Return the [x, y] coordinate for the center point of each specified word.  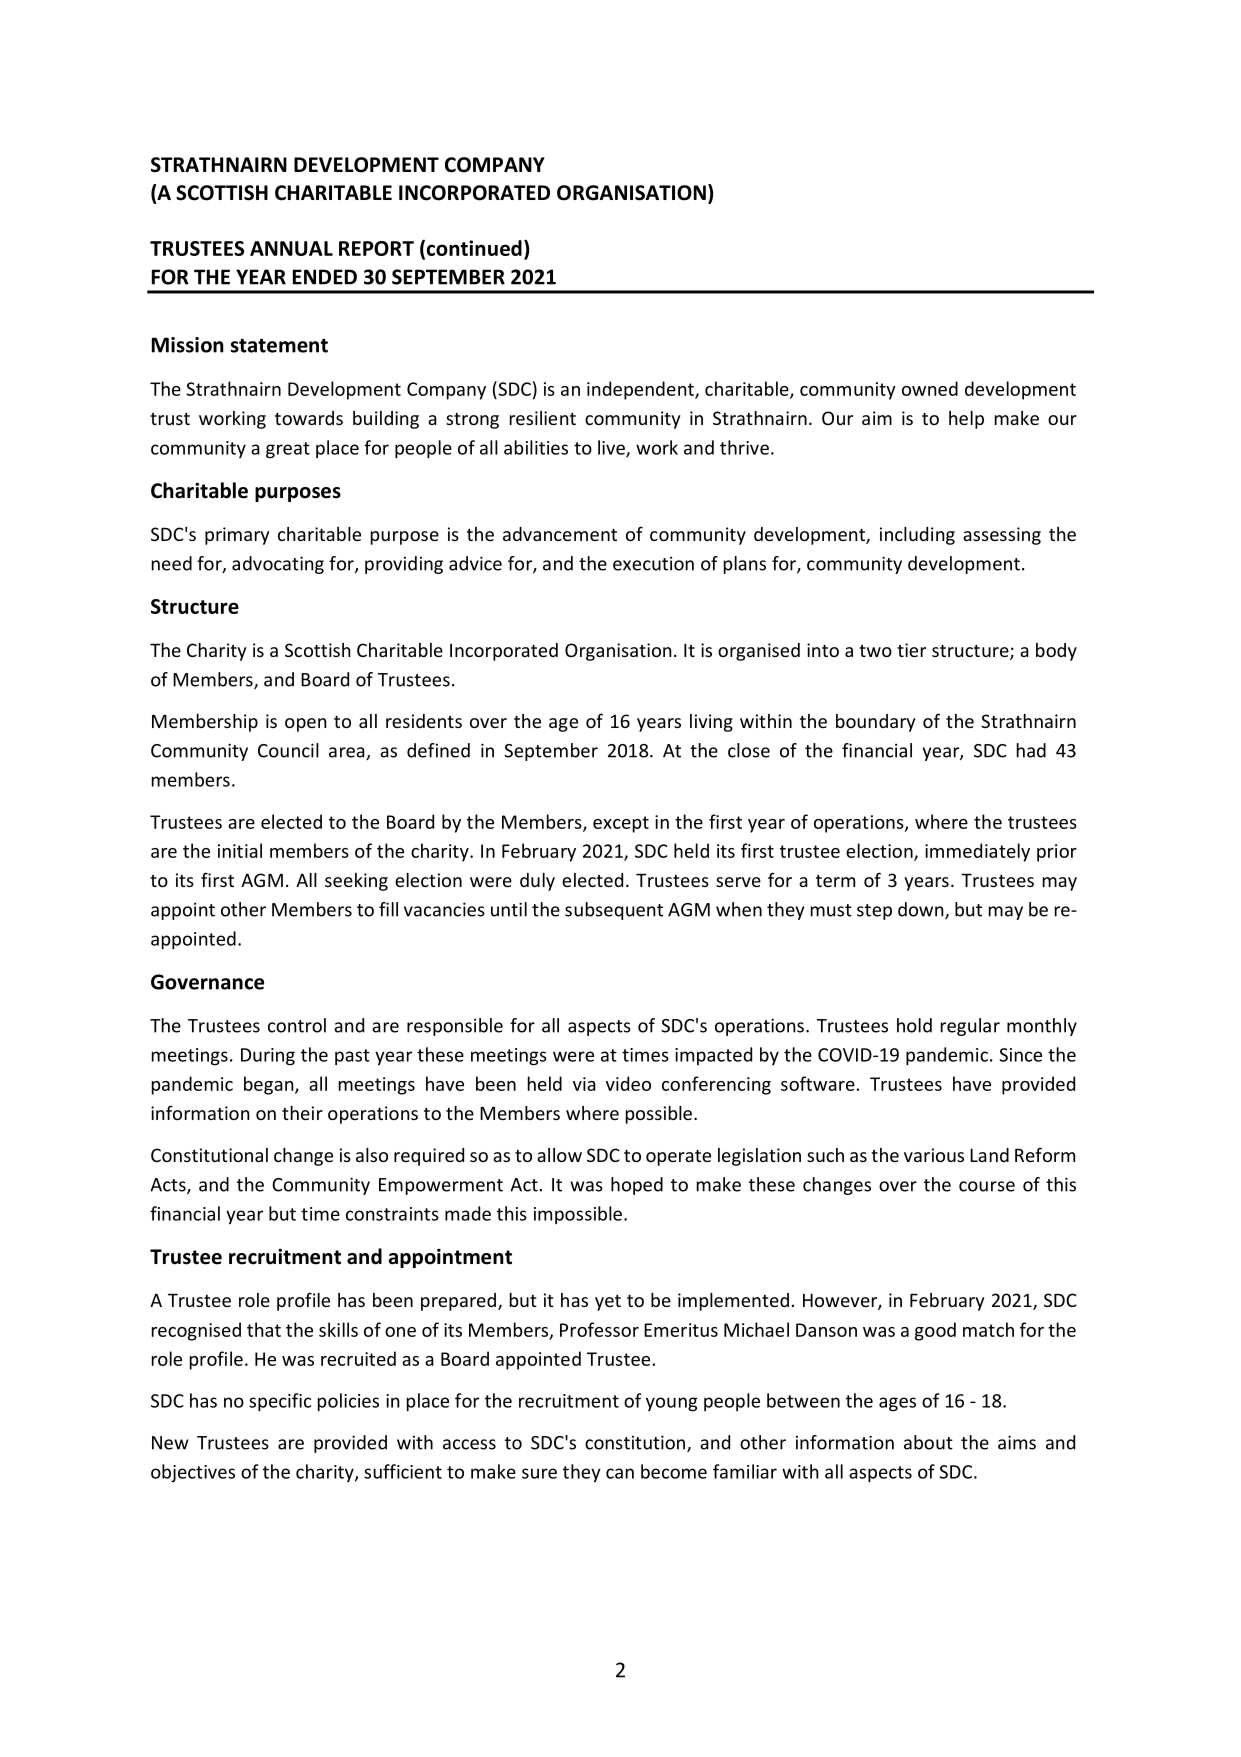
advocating [278, 565]
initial [240, 850]
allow [559, 1155]
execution [653, 563]
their [302, 1113]
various [934, 1155]
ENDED [325, 277]
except [621, 824]
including [917, 536]
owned [930, 388]
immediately [977, 852]
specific [280, 1402]
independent [641, 390]
